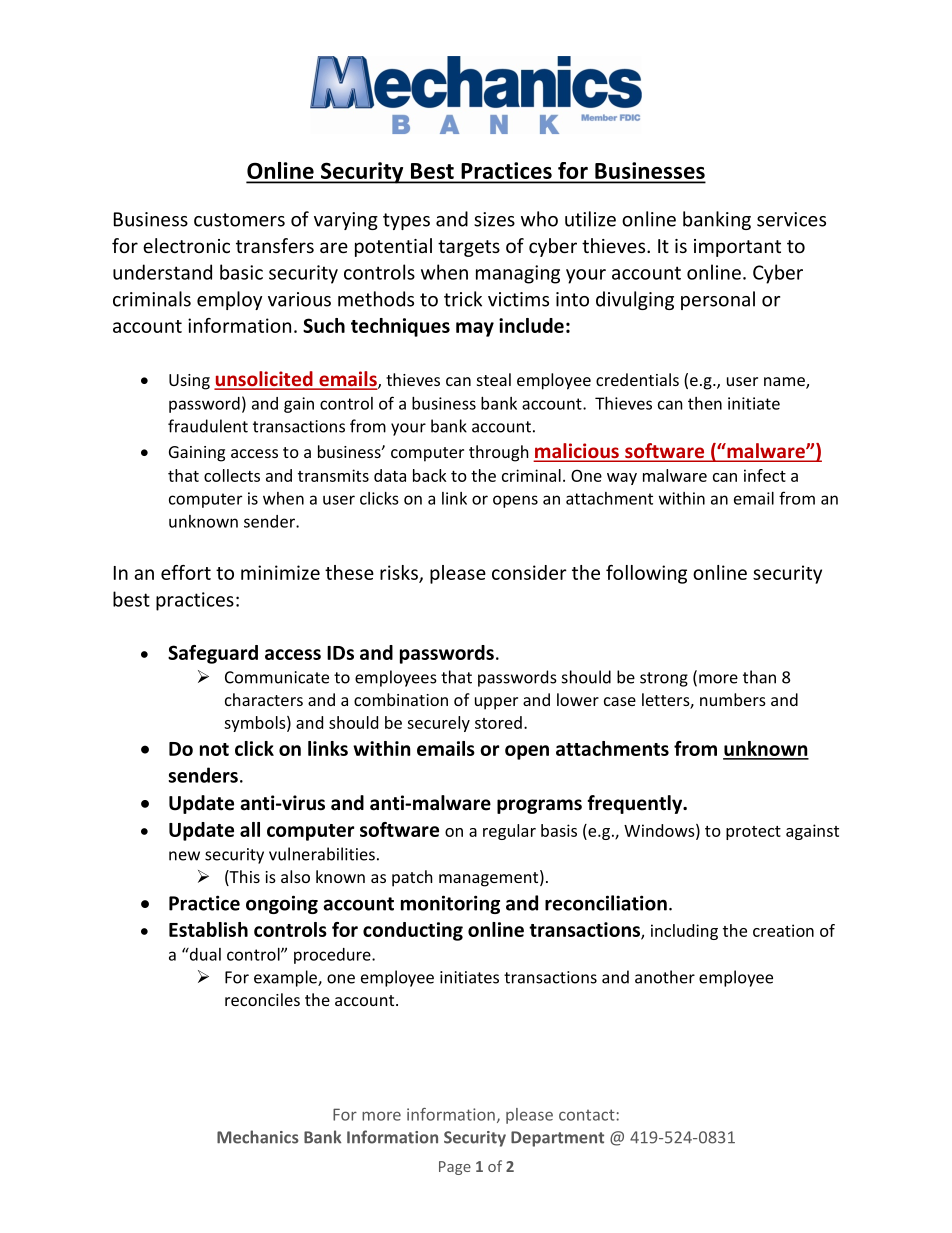  What do you see at coordinates (450, 904) in the screenshot?
I see `monitoring` at bounding box center [450, 904].
